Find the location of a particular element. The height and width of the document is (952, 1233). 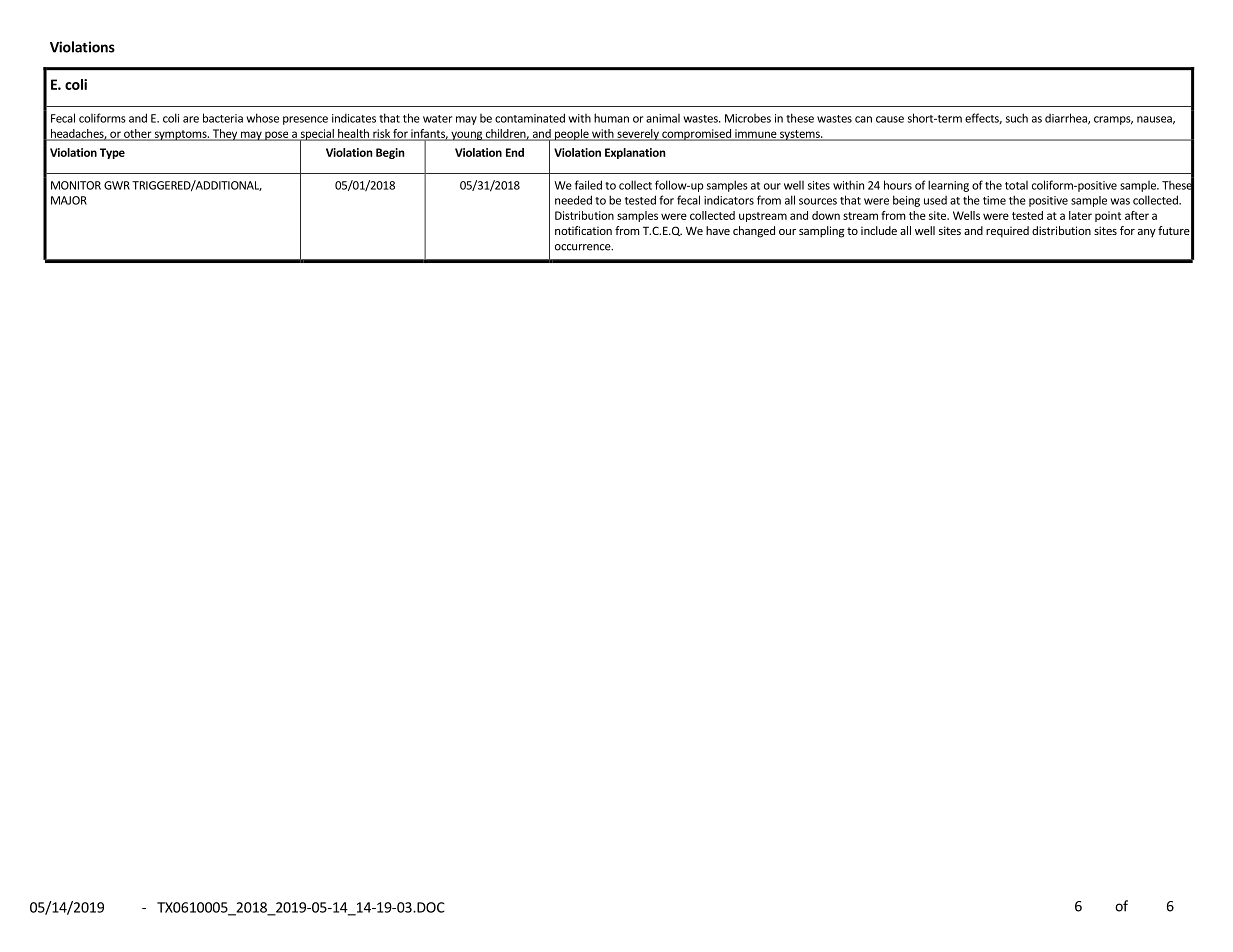

required is located at coordinates (1007, 232).
